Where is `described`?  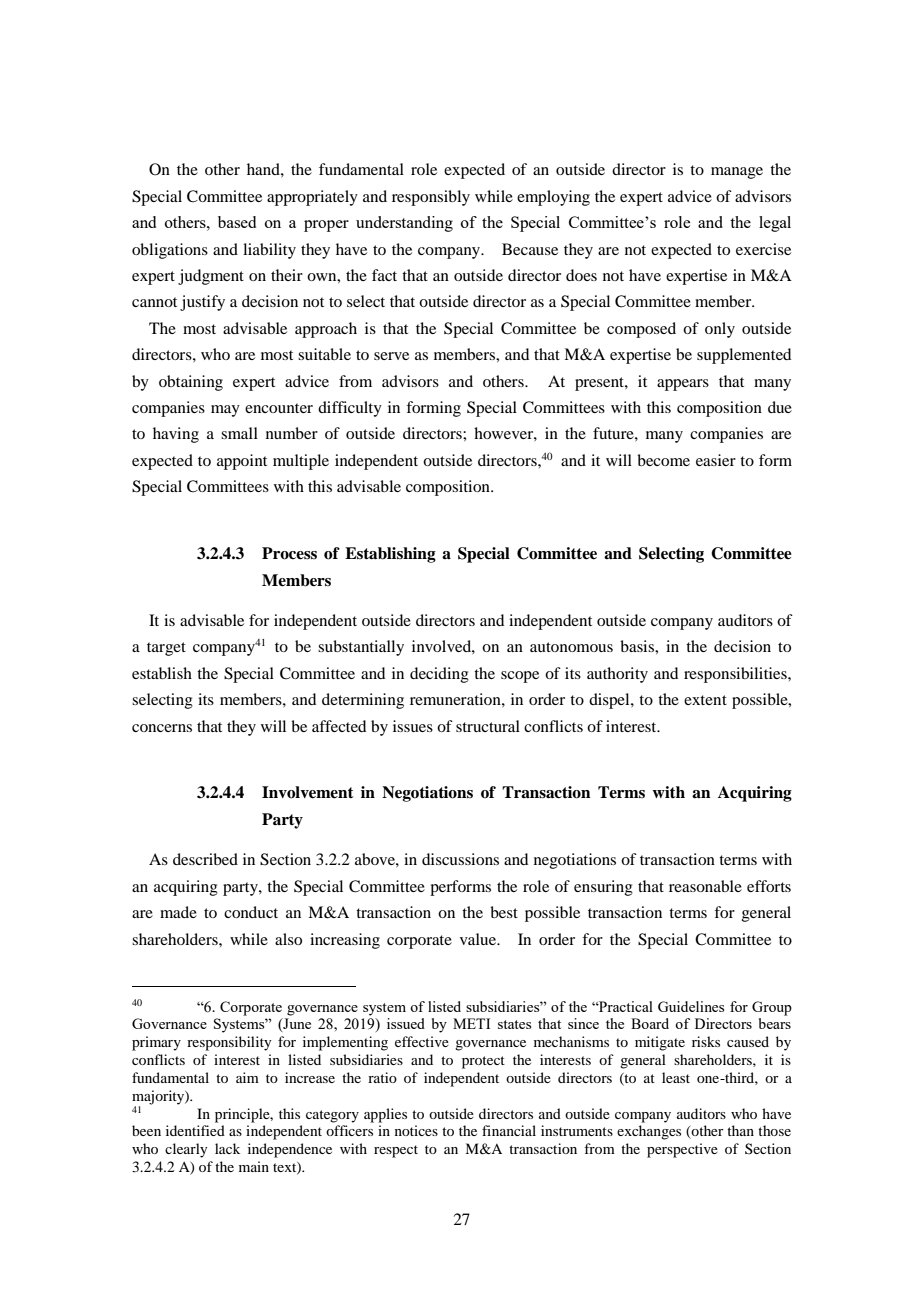 described is located at coordinates (205, 859).
